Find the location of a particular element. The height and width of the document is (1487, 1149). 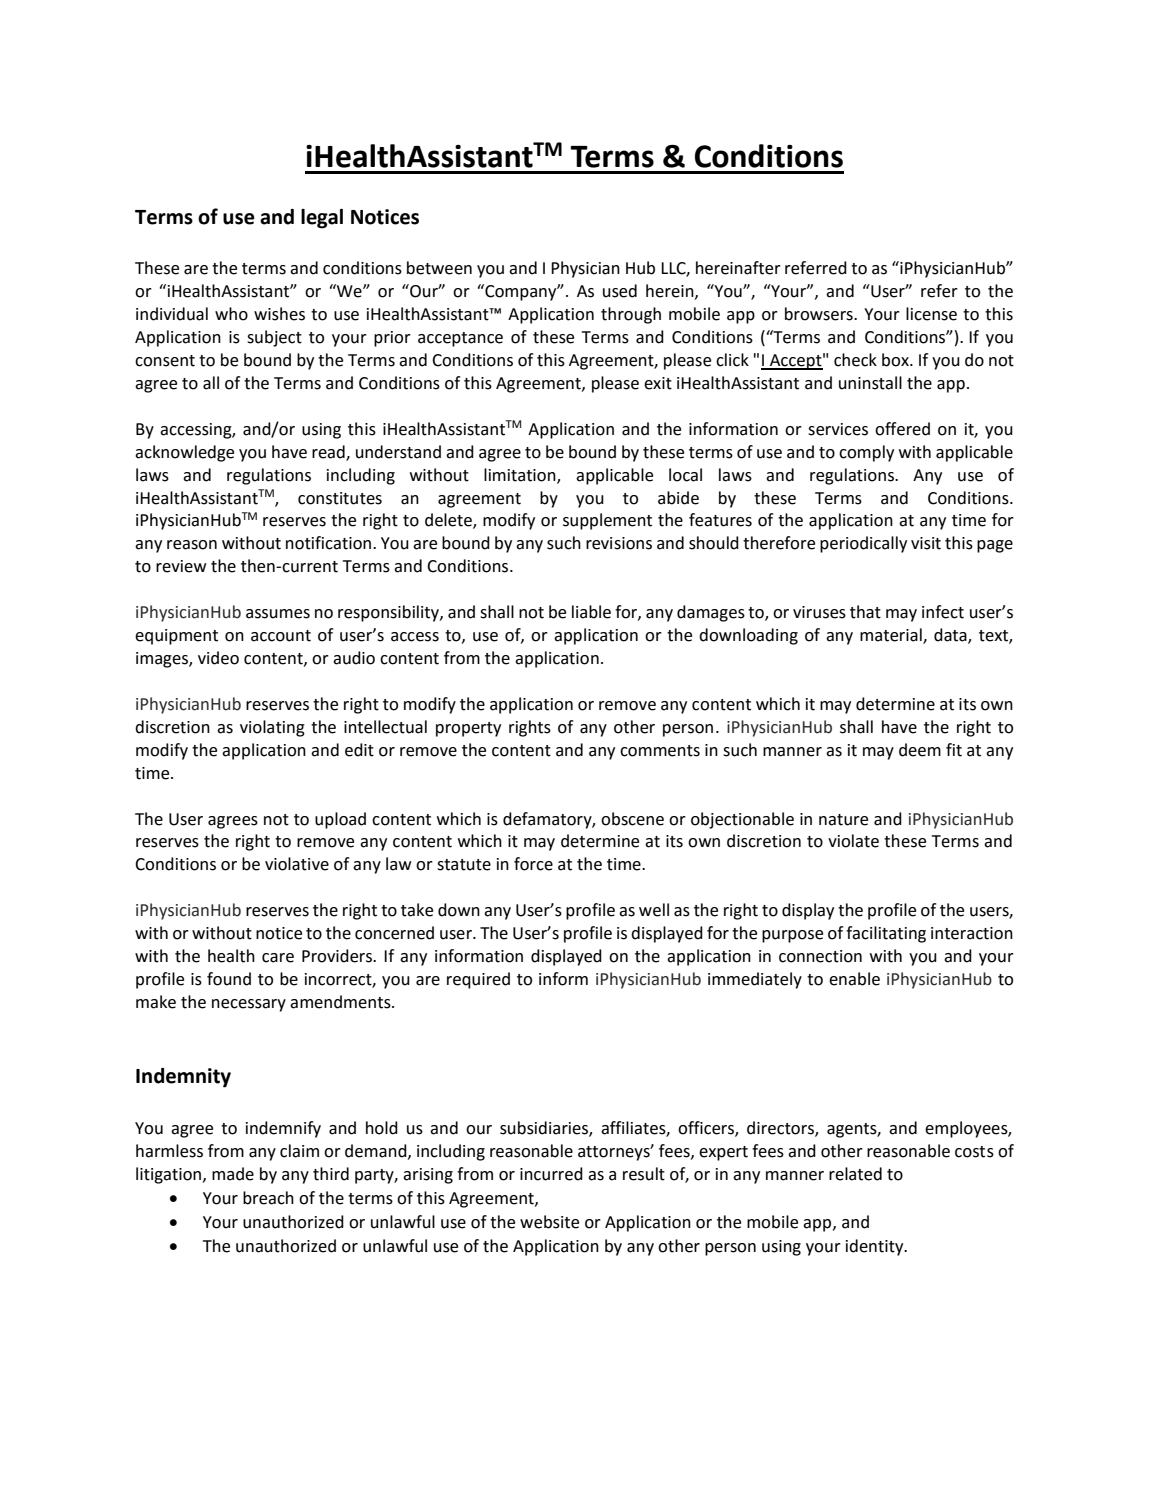

violating is located at coordinates (272, 728).
